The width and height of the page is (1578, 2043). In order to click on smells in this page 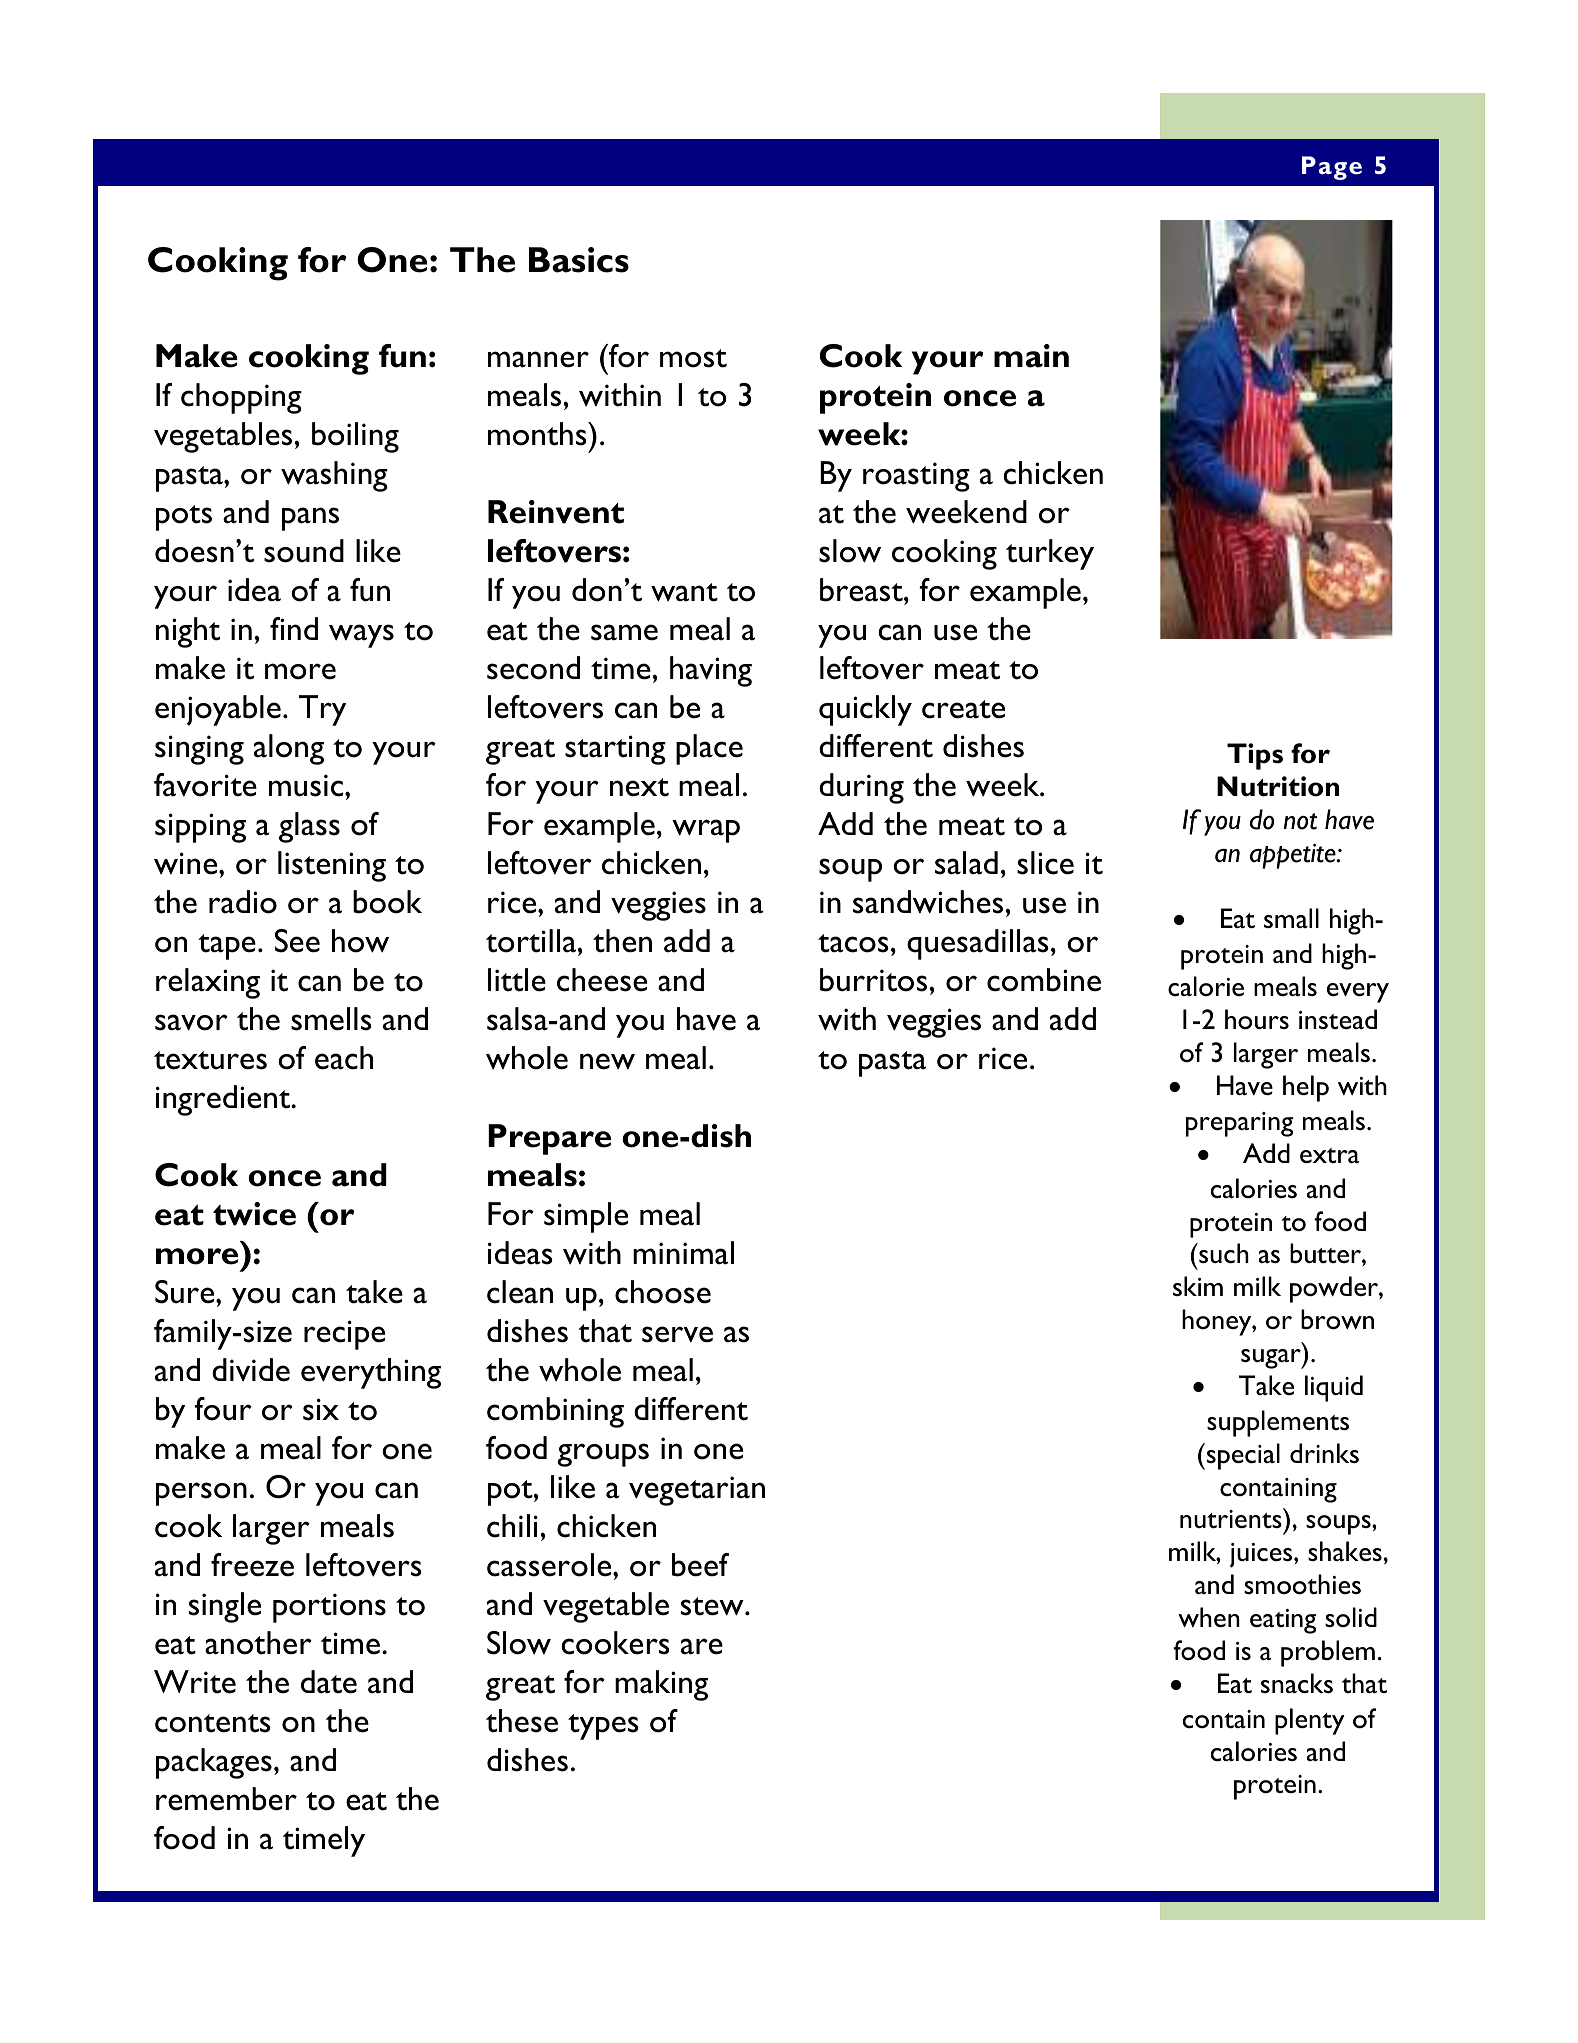, I will do `click(331, 1019)`.
